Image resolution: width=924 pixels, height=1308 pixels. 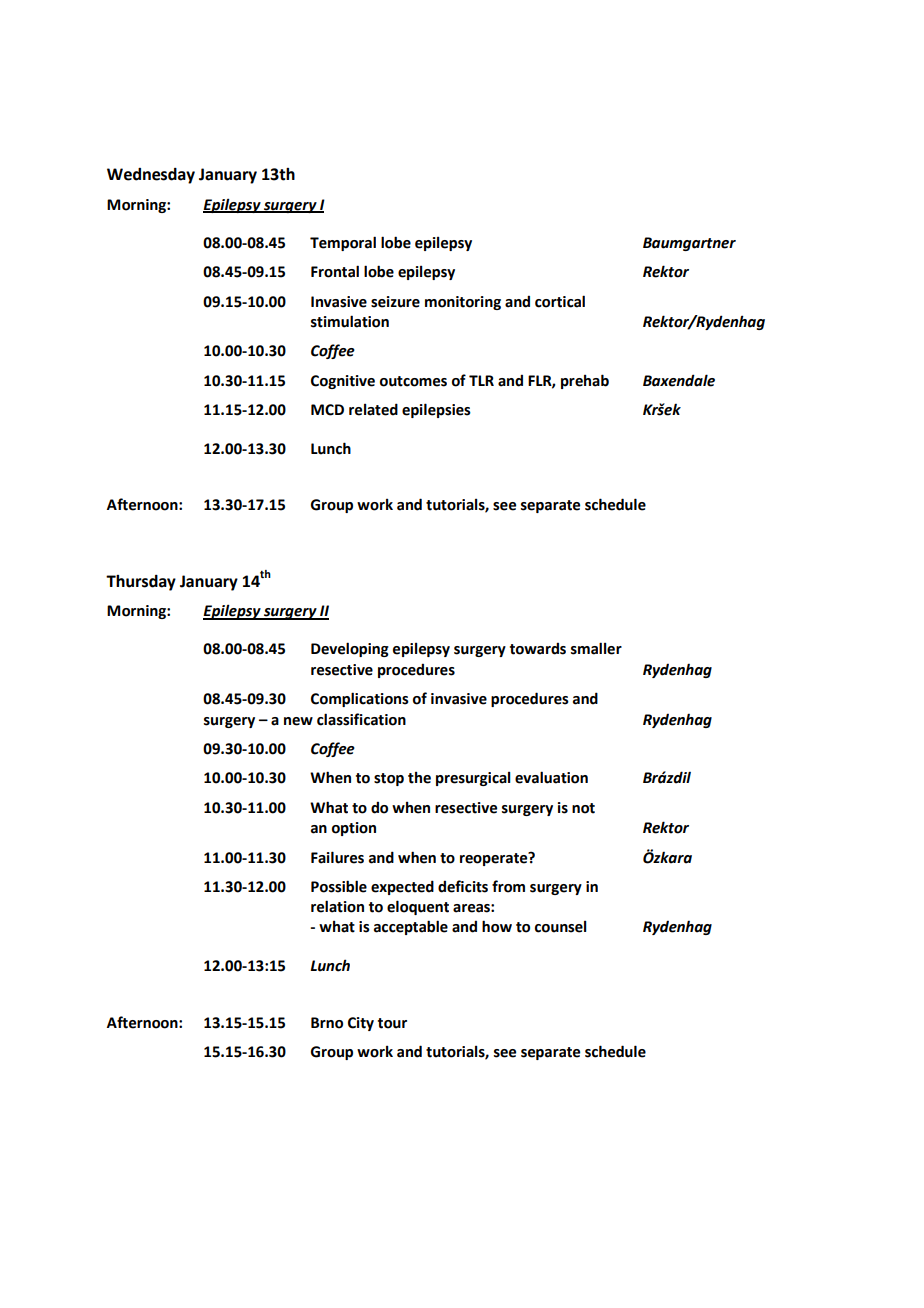 What do you see at coordinates (327, 1023) in the image?
I see `Brno` at bounding box center [327, 1023].
